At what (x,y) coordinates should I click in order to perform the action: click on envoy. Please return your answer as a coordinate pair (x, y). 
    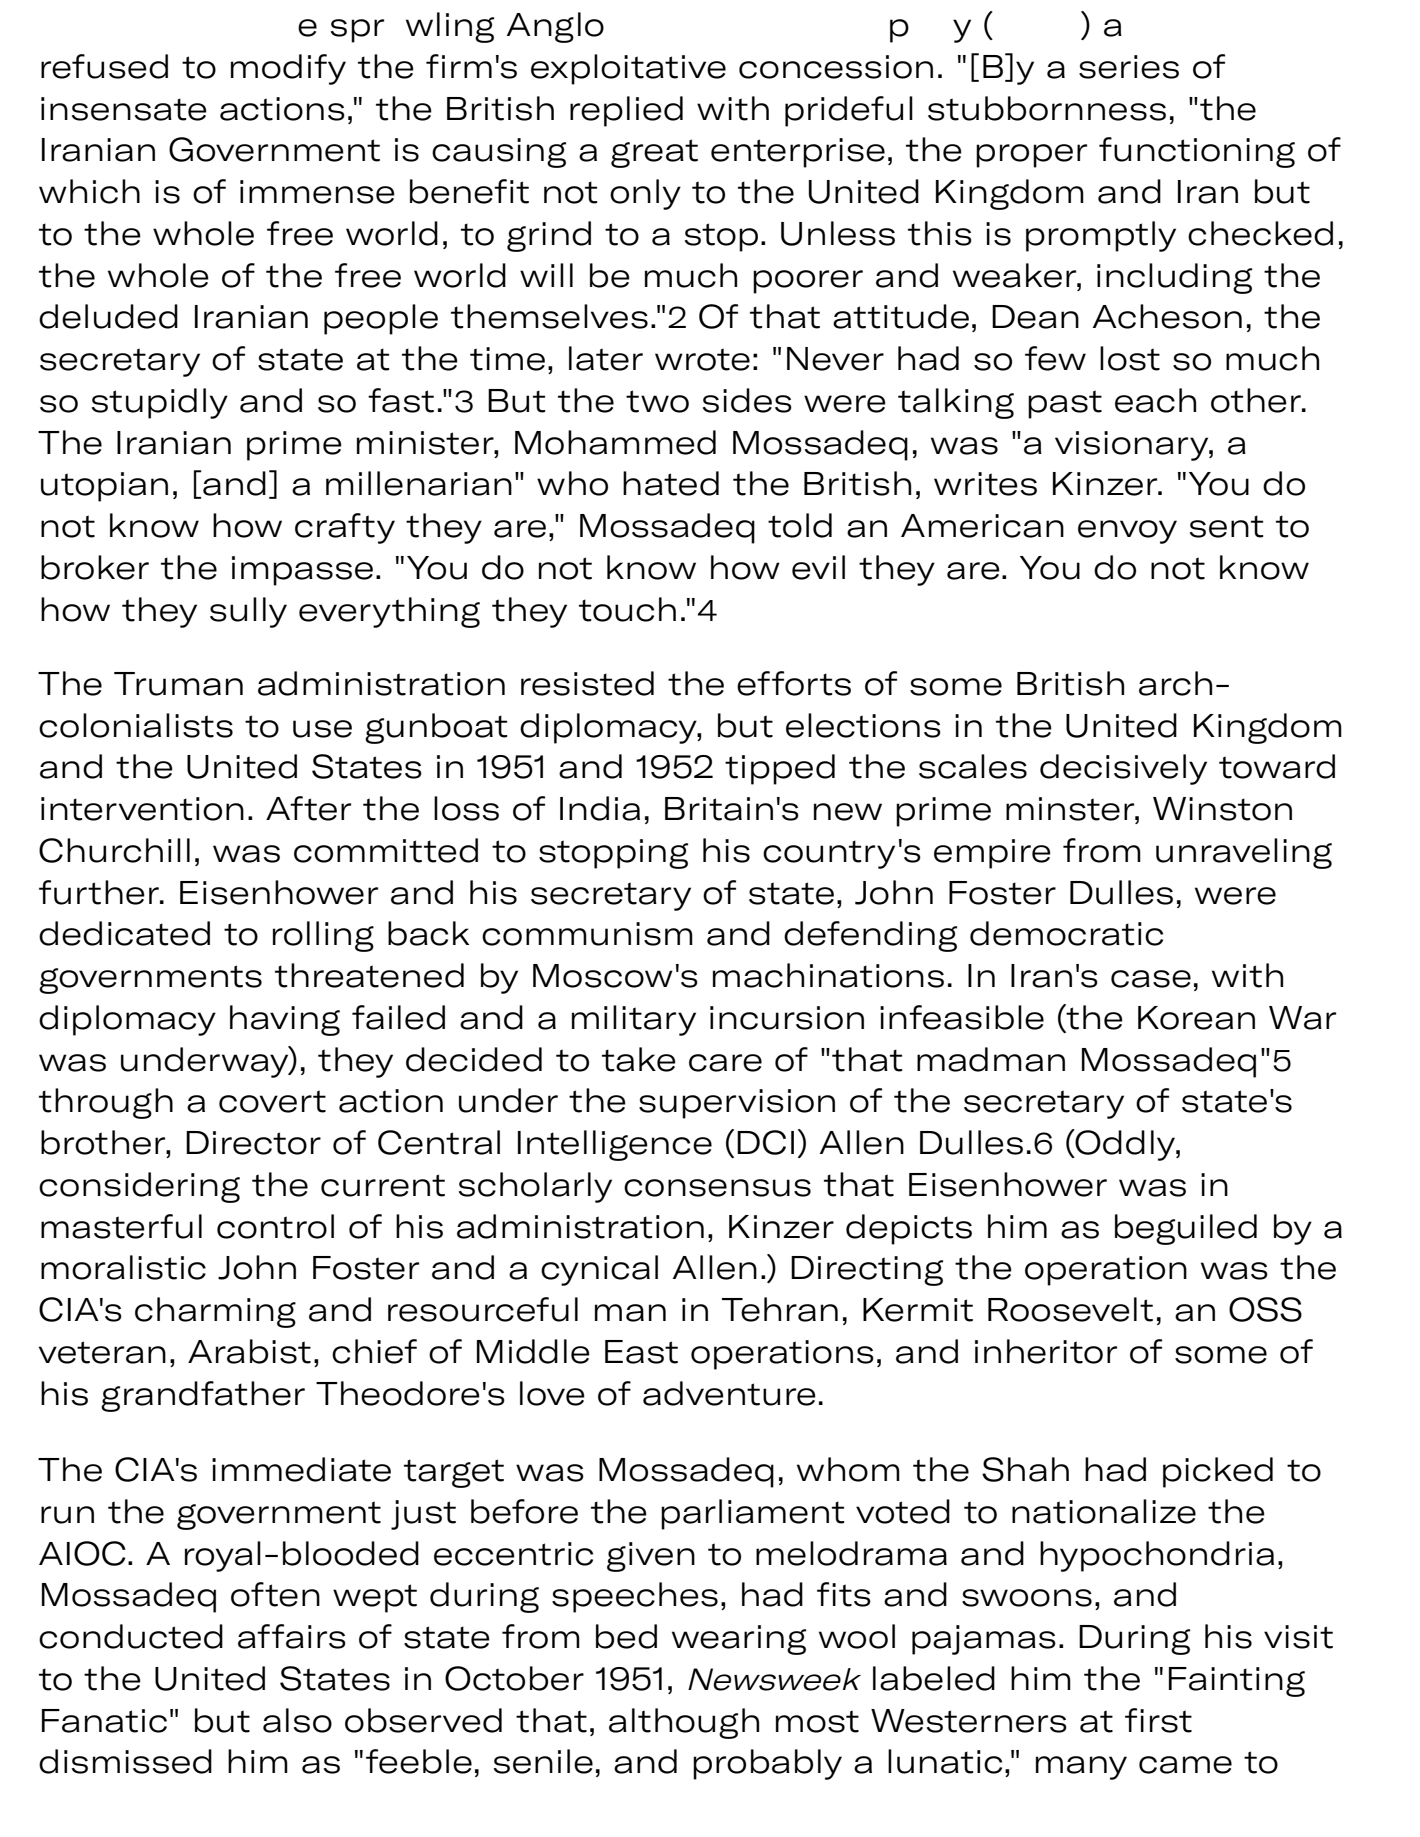
    Looking at the image, I should click on (1127, 532).
